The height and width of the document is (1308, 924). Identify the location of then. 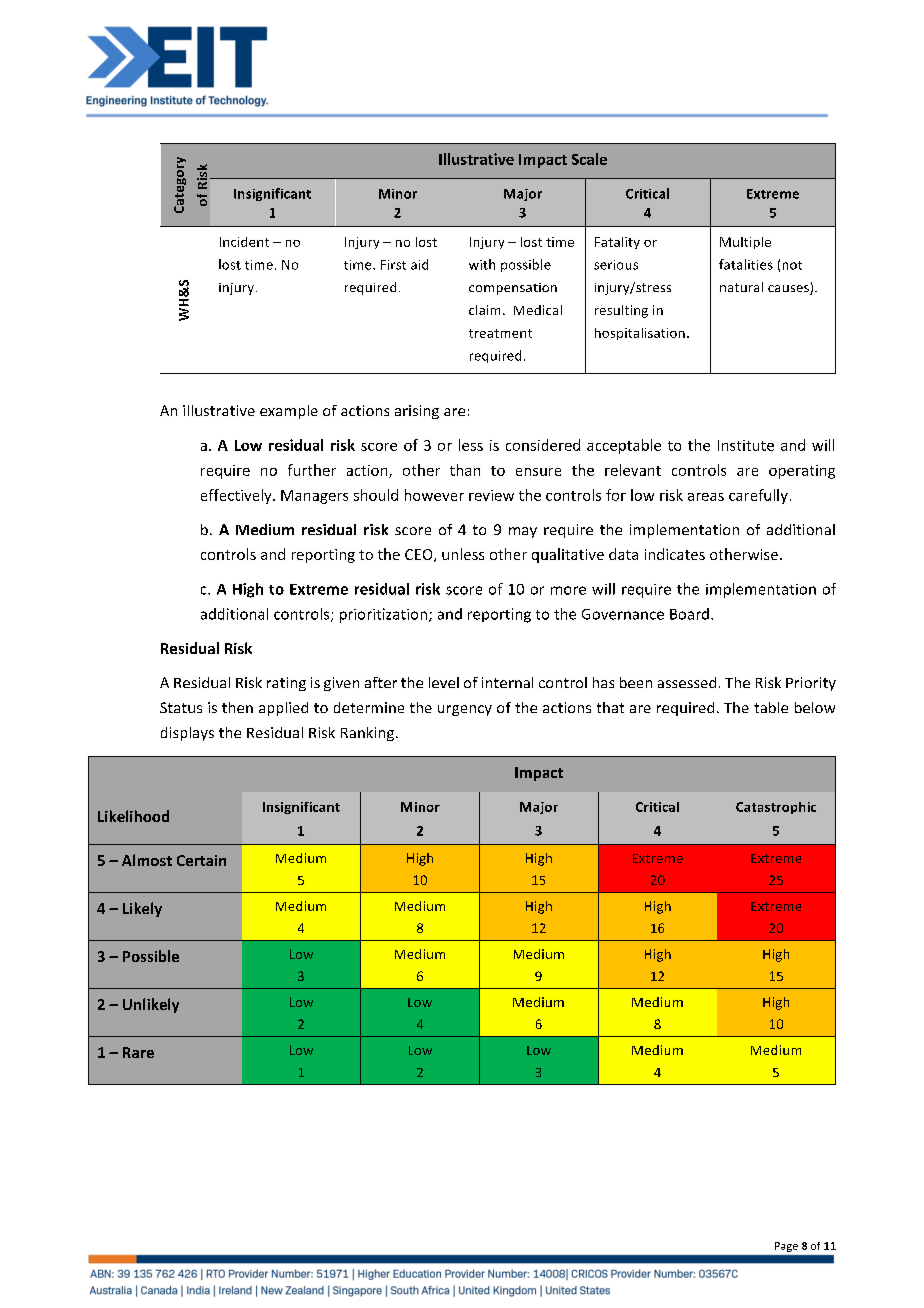
(237, 707).
